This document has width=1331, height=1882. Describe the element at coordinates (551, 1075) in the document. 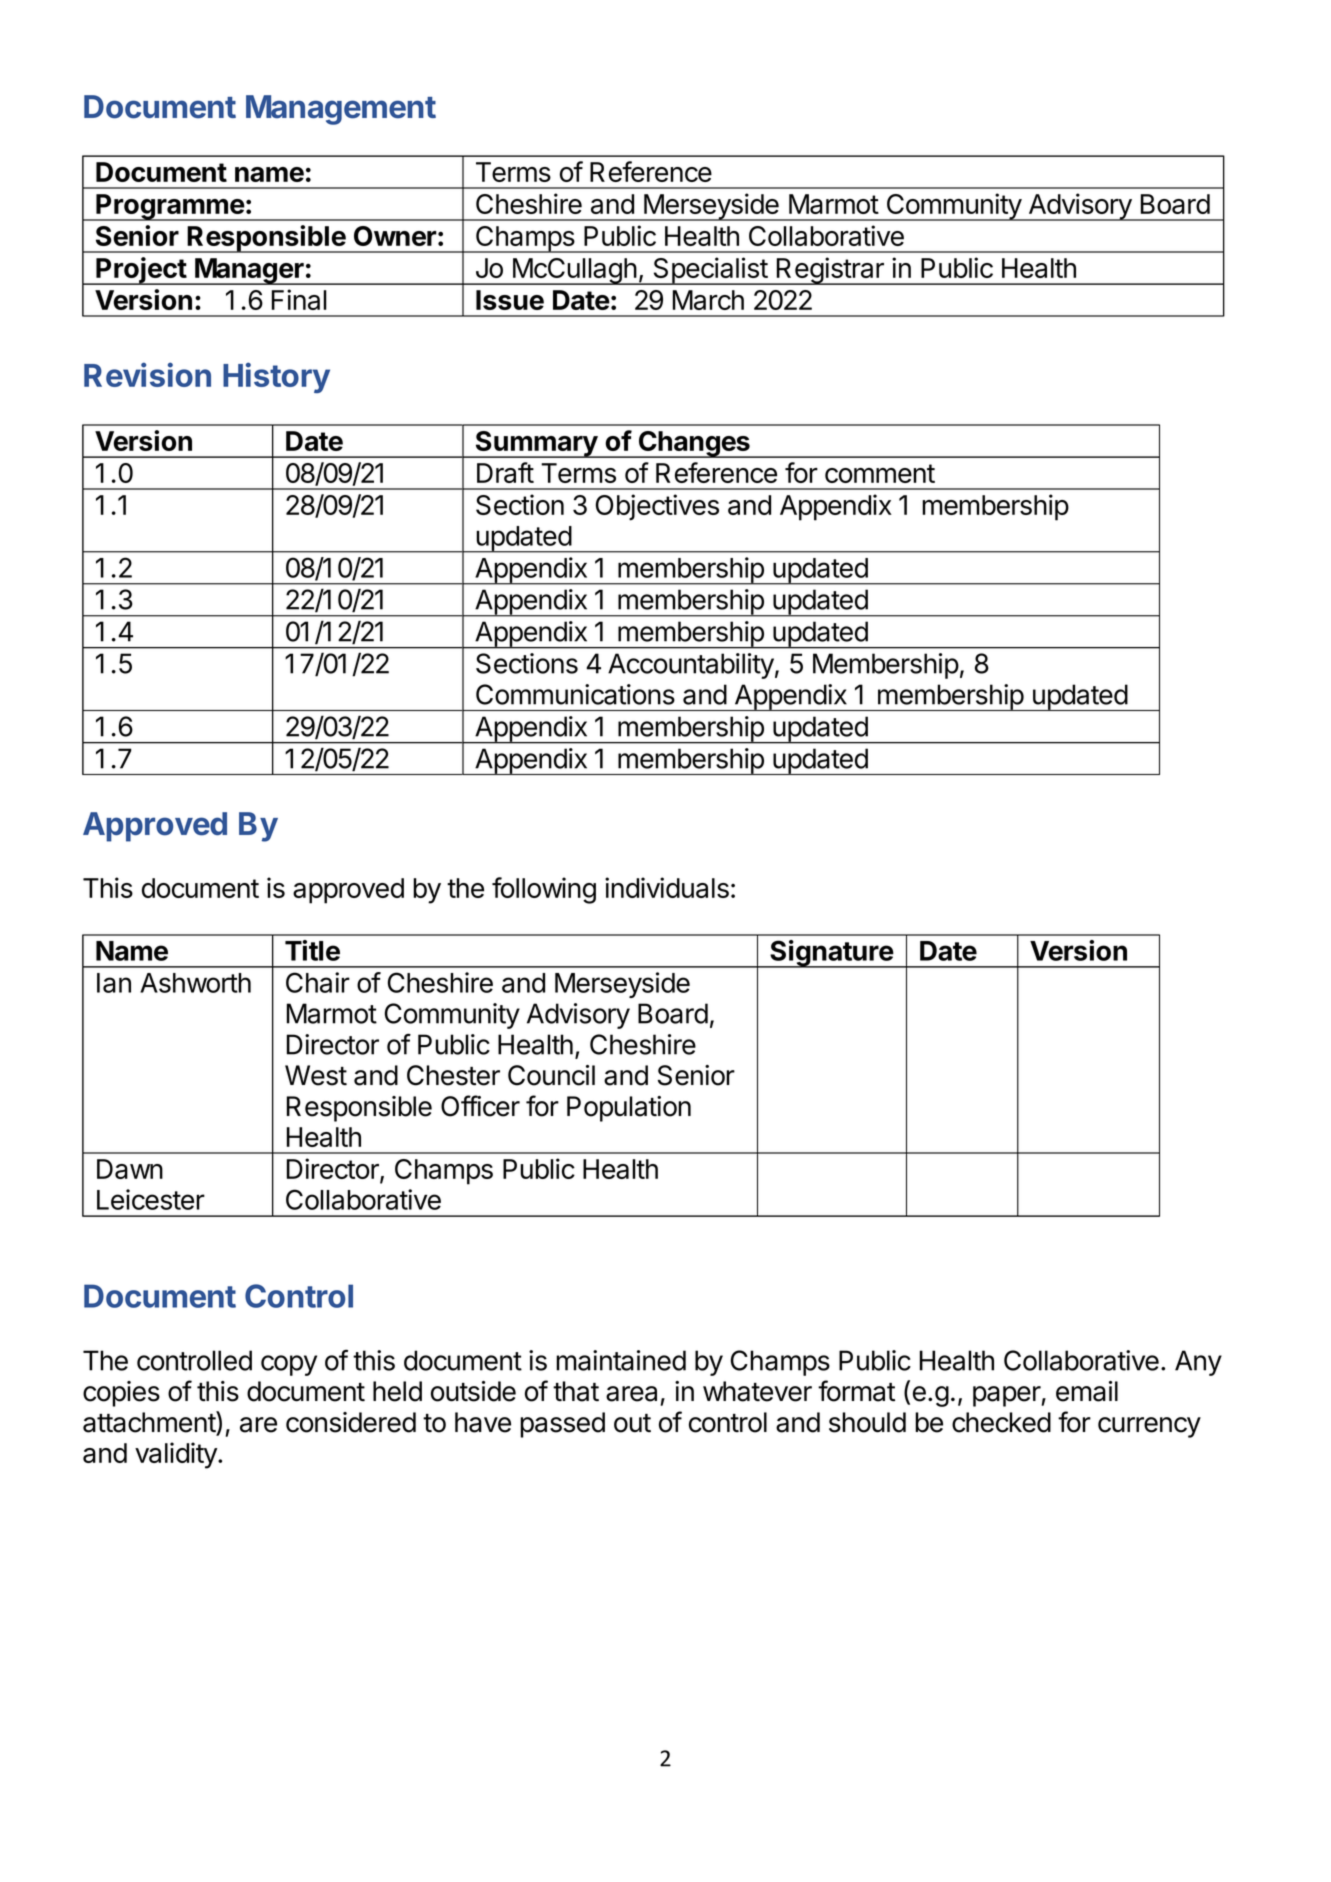

I see `Council` at that location.
